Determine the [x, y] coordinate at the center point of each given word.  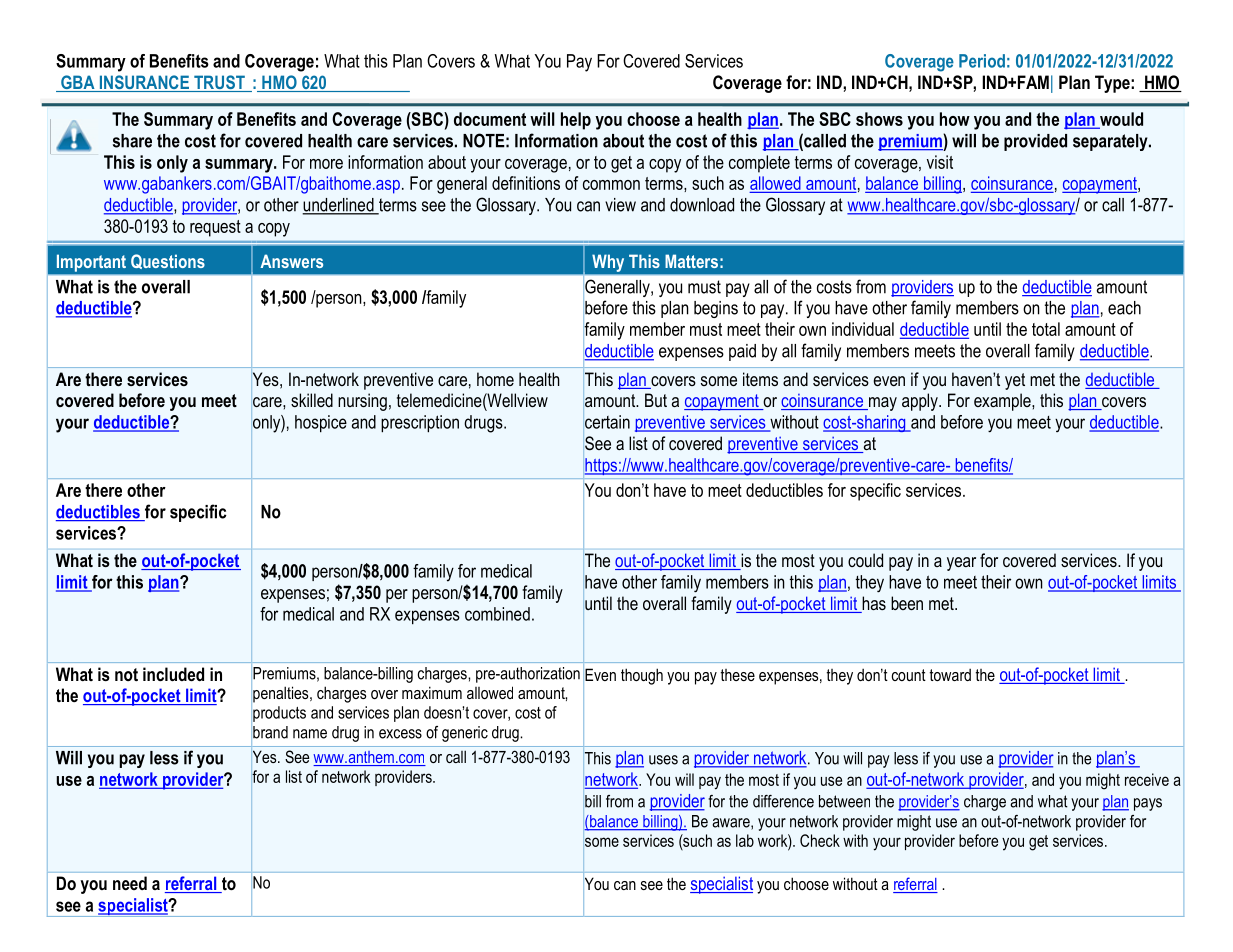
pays [1148, 804]
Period [982, 61]
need [130, 883]
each [1124, 308]
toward [950, 674]
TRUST [219, 83]
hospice [321, 424]
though [642, 676]
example [1003, 402]
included [173, 674]
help [576, 121]
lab [745, 840]
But [656, 400]
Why [608, 263]
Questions [168, 261]
